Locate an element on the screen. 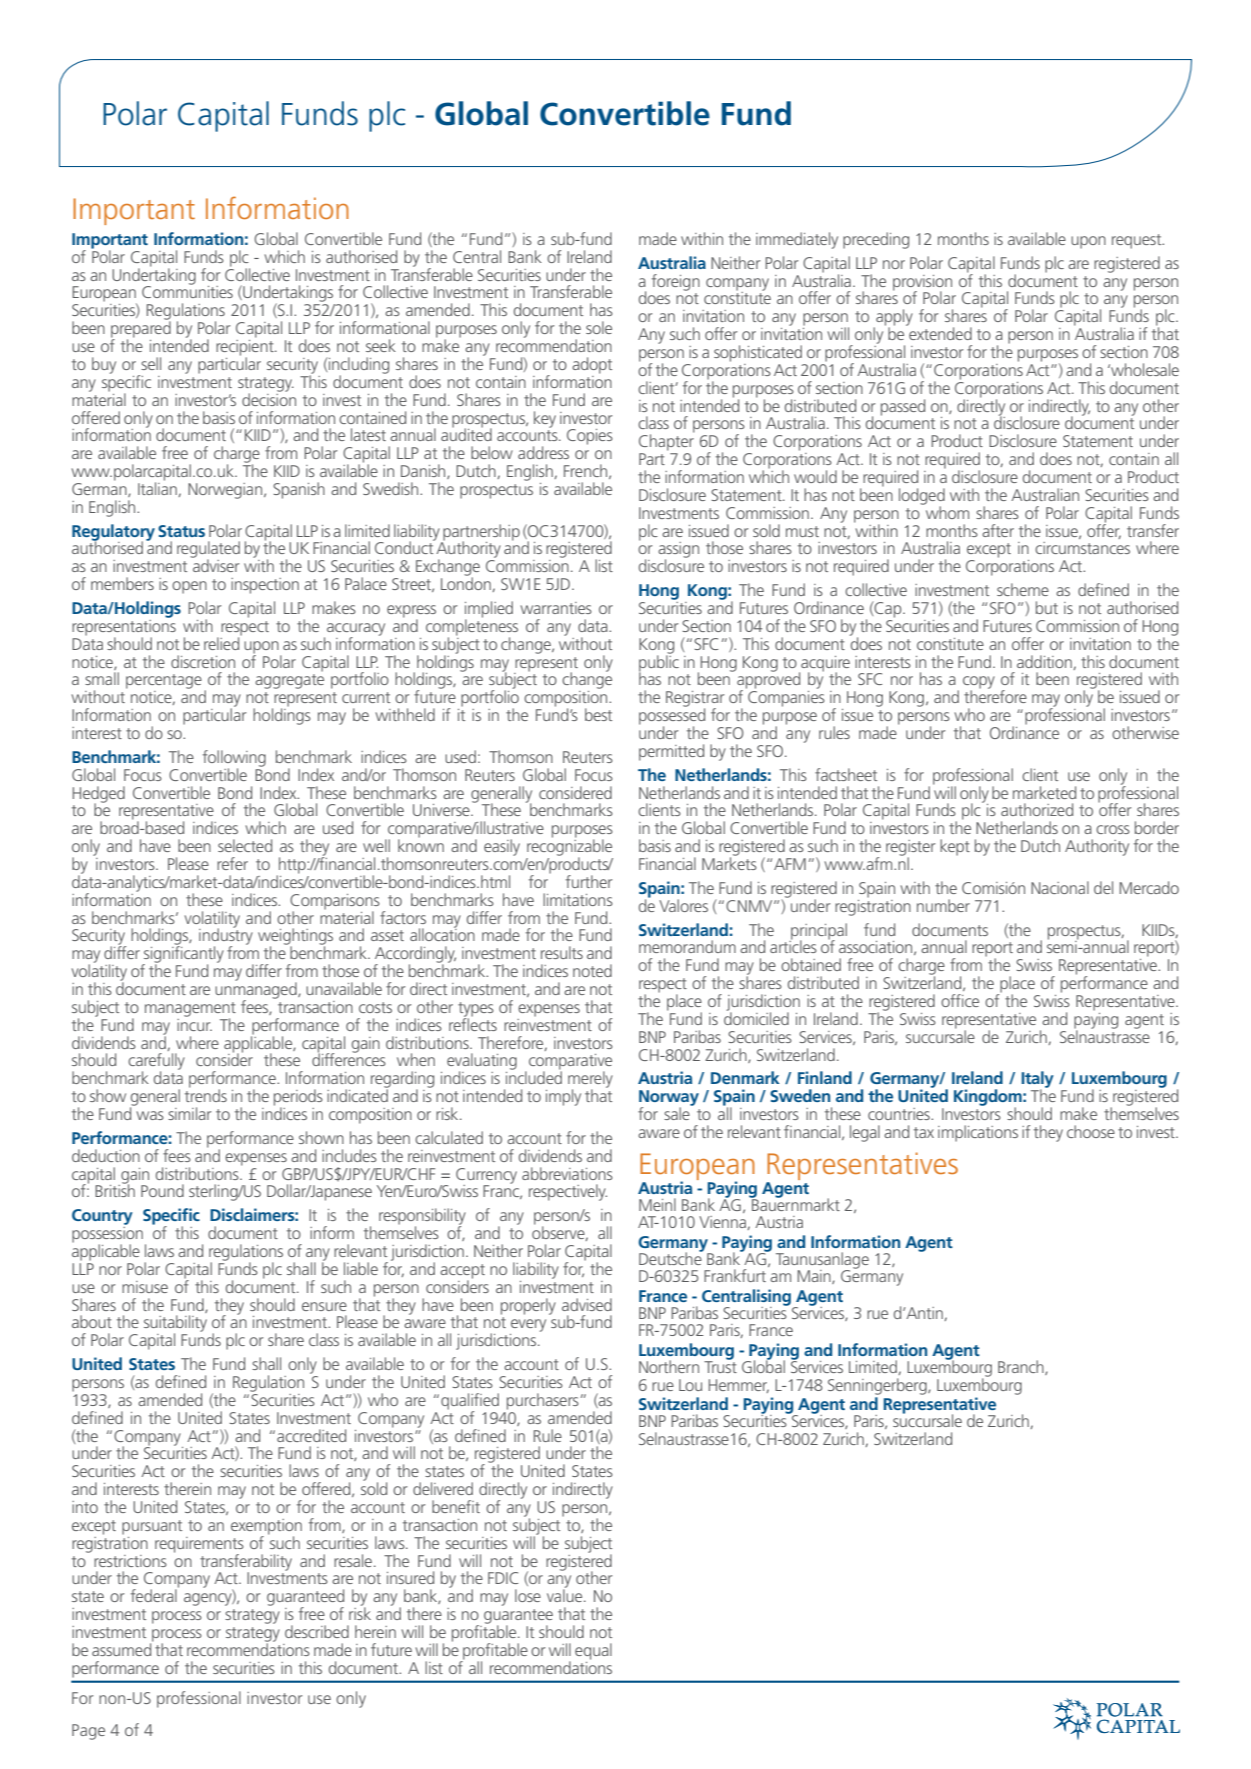  assumed is located at coordinates (122, 1648).
